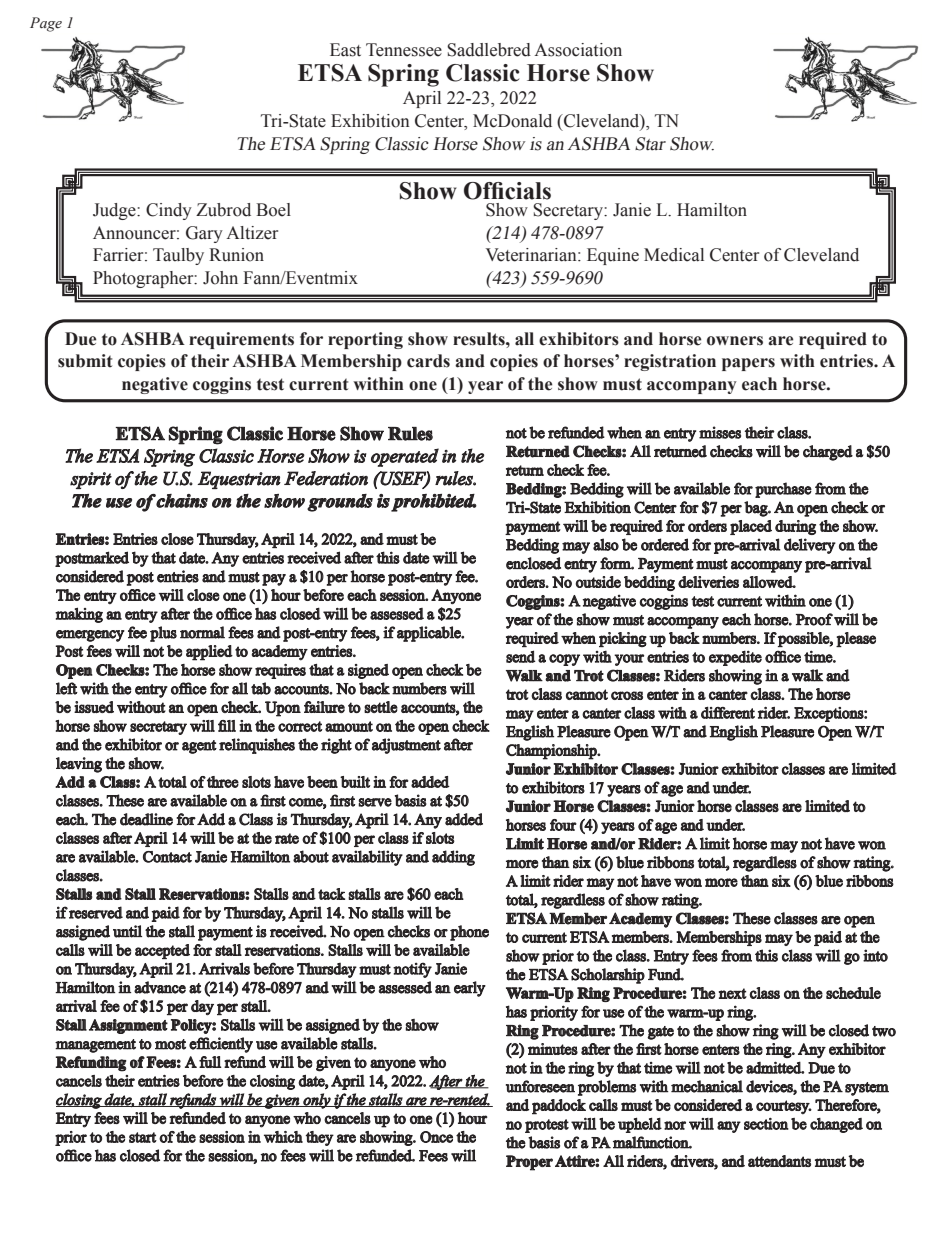 The height and width of the document is (1233, 952). What do you see at coordinates (578, 50) in the document?
I see `Association` at bounding box center [578, 50].
